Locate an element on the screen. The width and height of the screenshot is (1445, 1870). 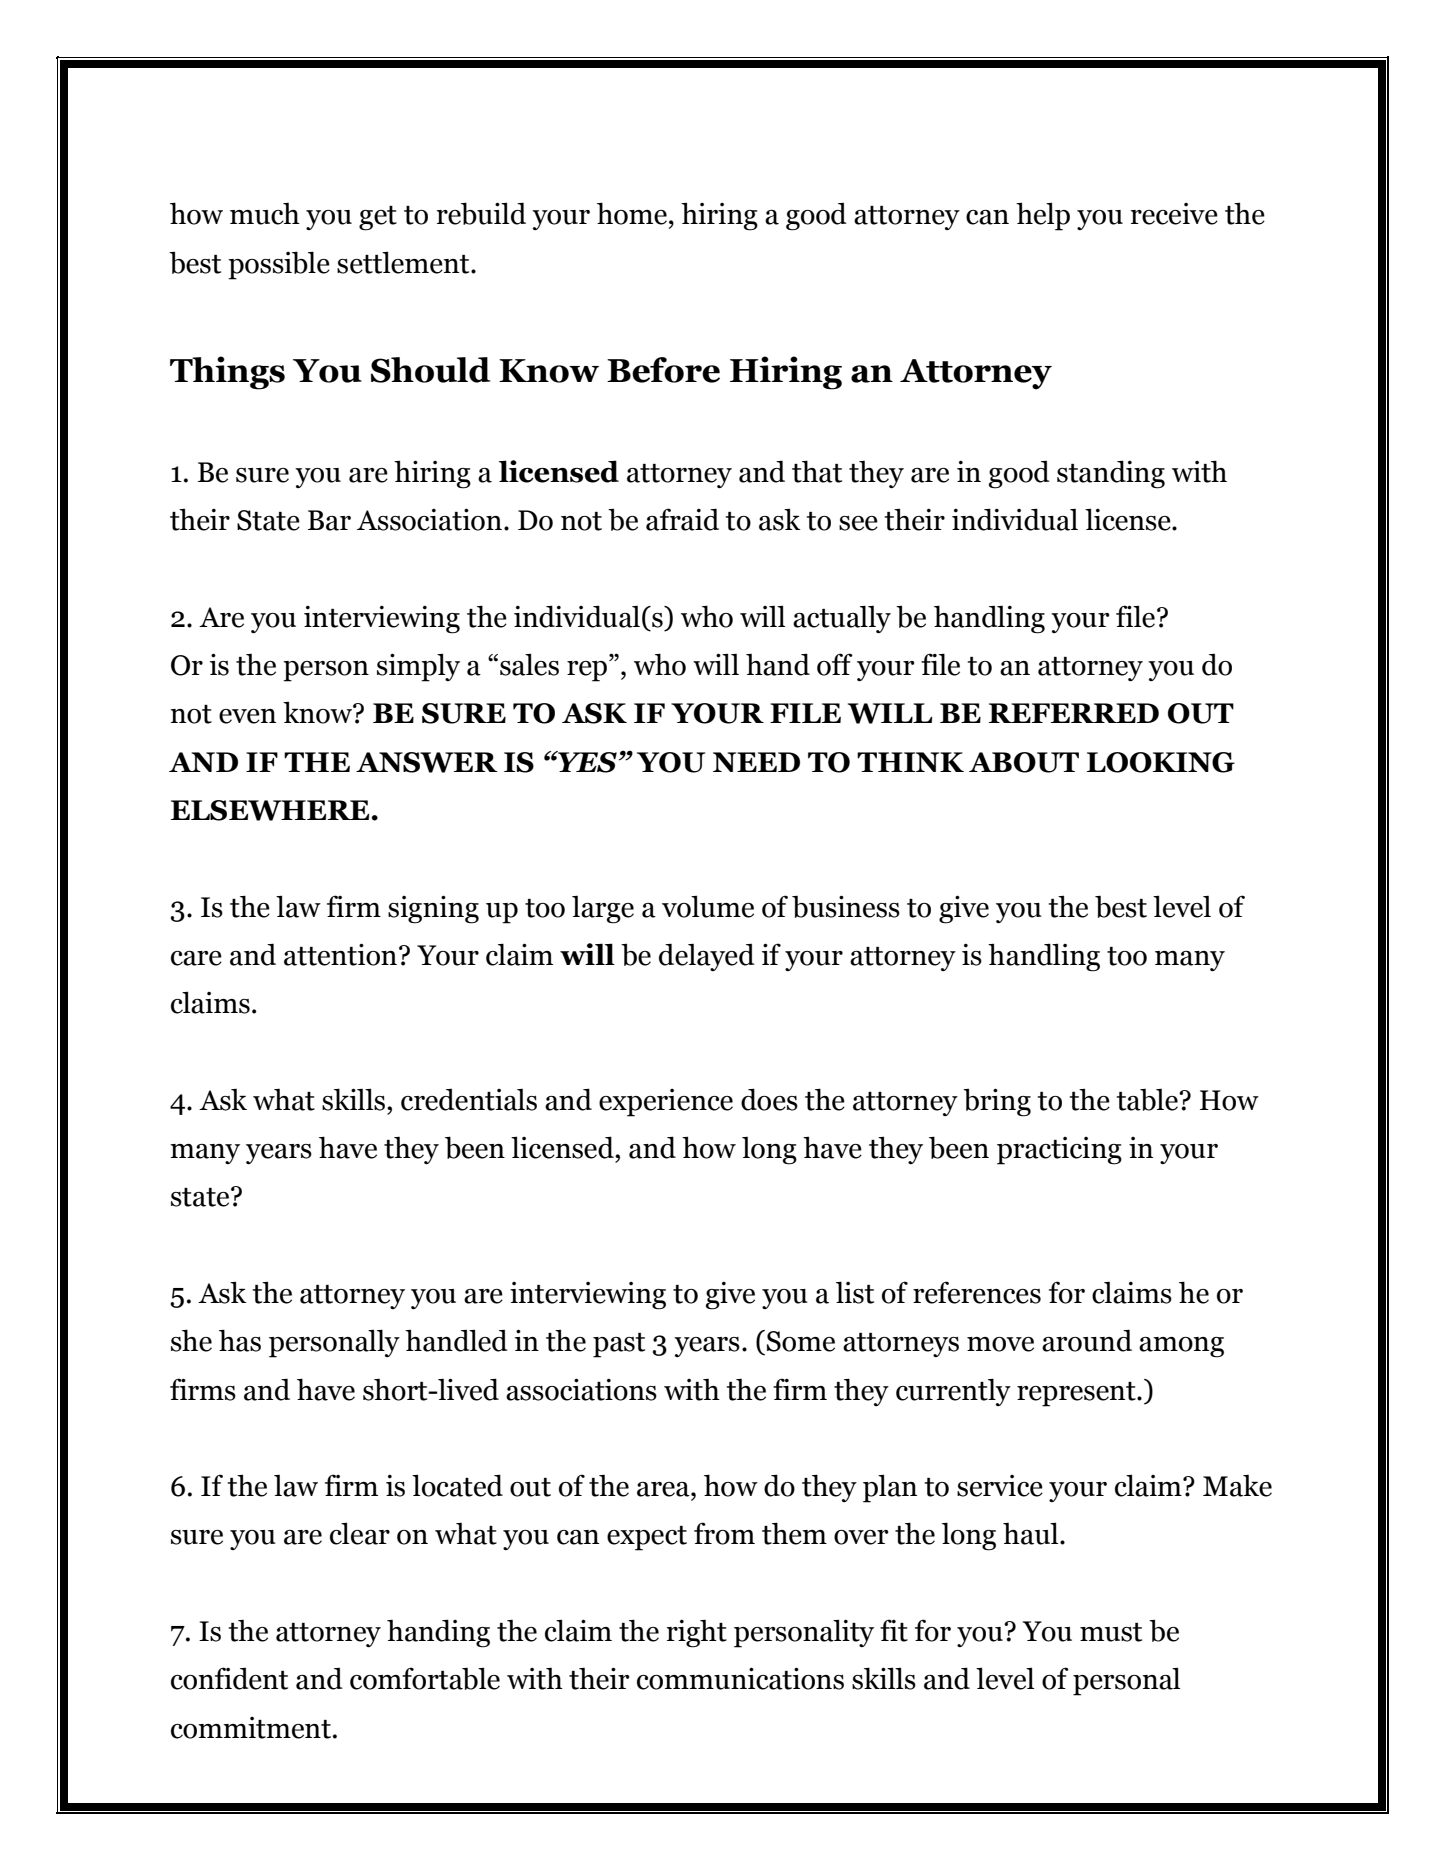
communications is located at coordinates (740, 1678).
